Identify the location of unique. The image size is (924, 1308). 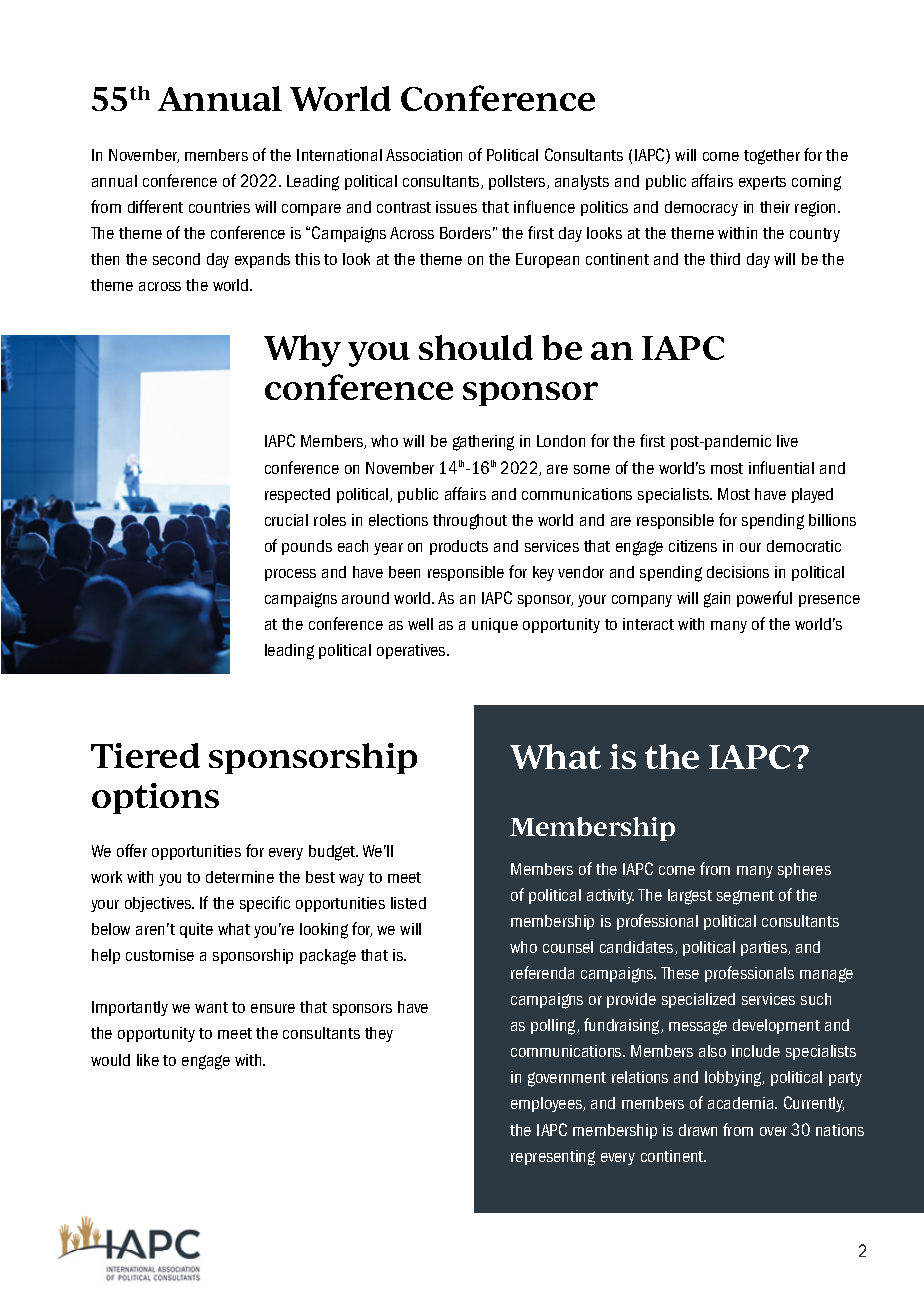
(495, 625).
